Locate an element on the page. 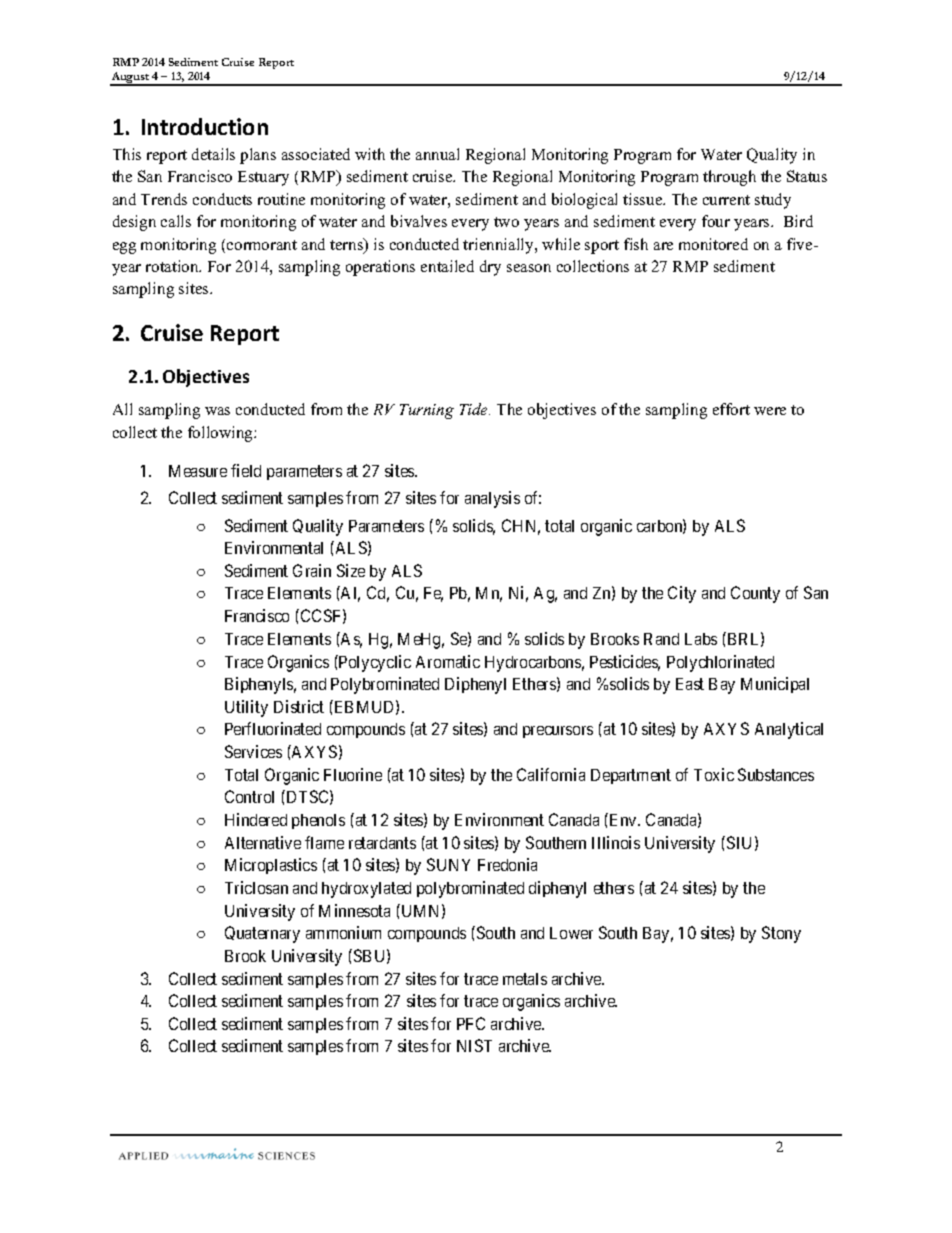  Grain is located at coordinates (312, 570).
